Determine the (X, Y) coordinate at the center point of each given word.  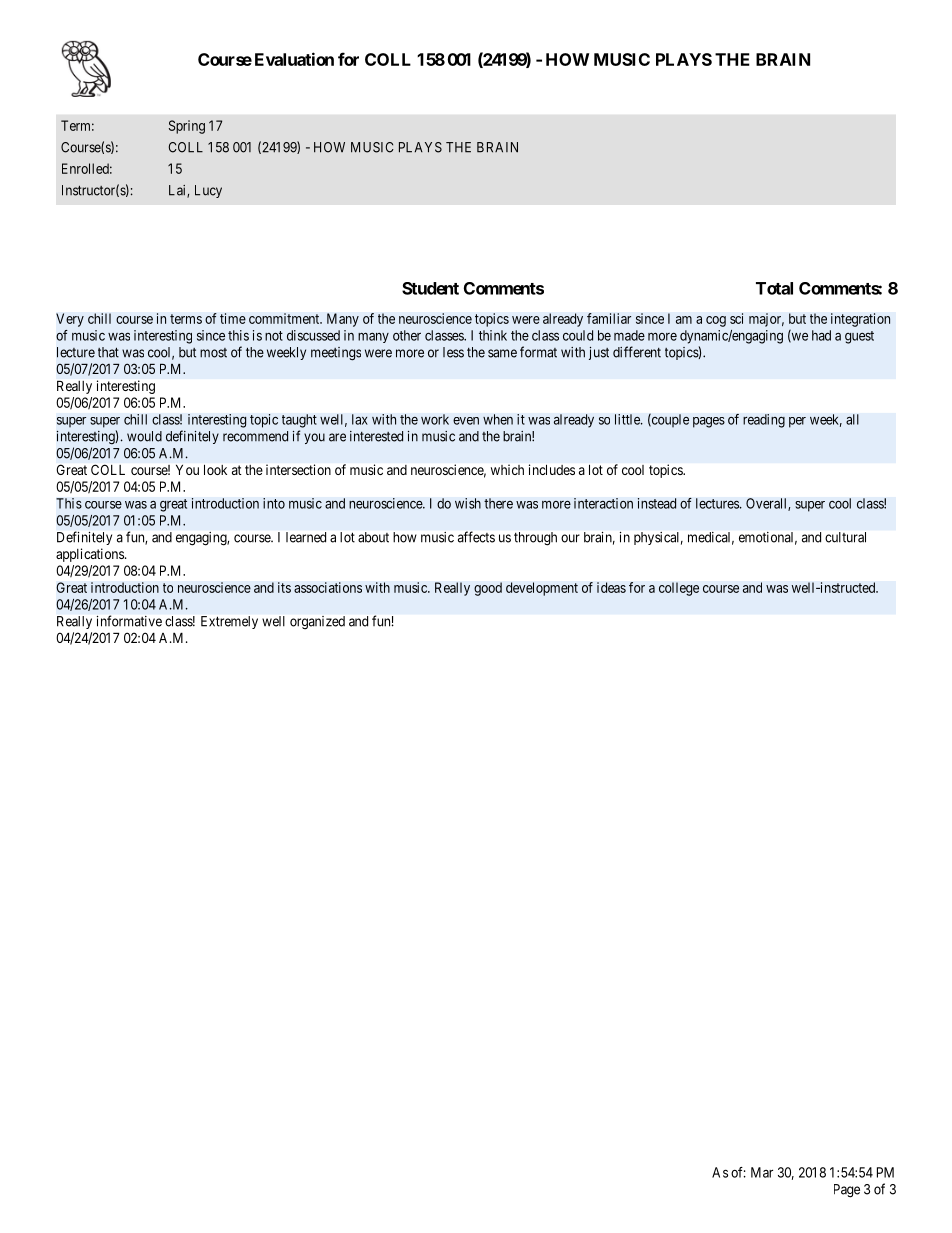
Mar (762, 1172)
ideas (611, 587)
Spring (187, 127)
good (488, 589)
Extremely (229, 622)
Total (774, 288)
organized (317, 622)
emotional (768, 538)
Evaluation (294, 59)
